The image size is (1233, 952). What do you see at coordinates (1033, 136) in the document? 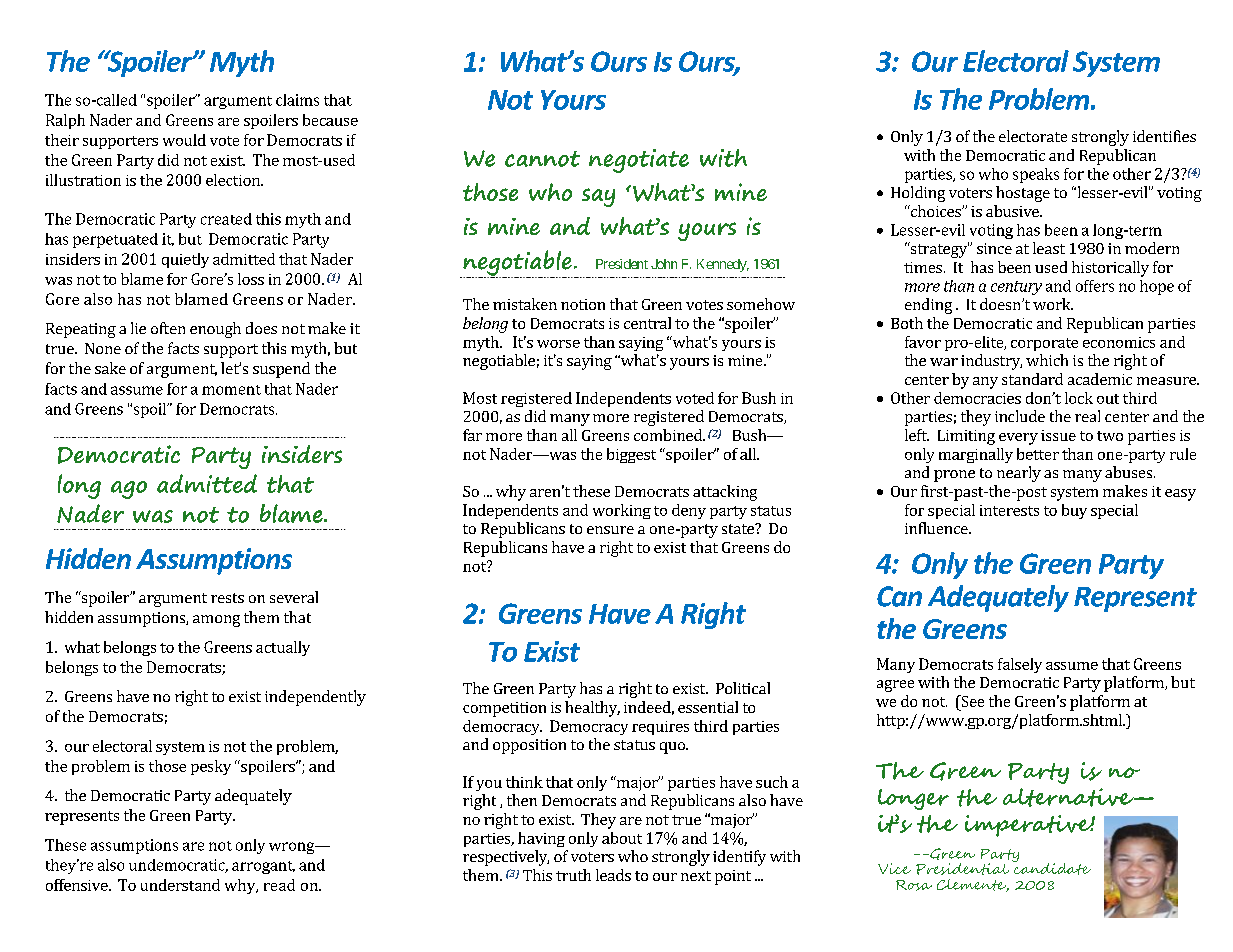
I see `electorate` at bounding box center [1033, 136].
